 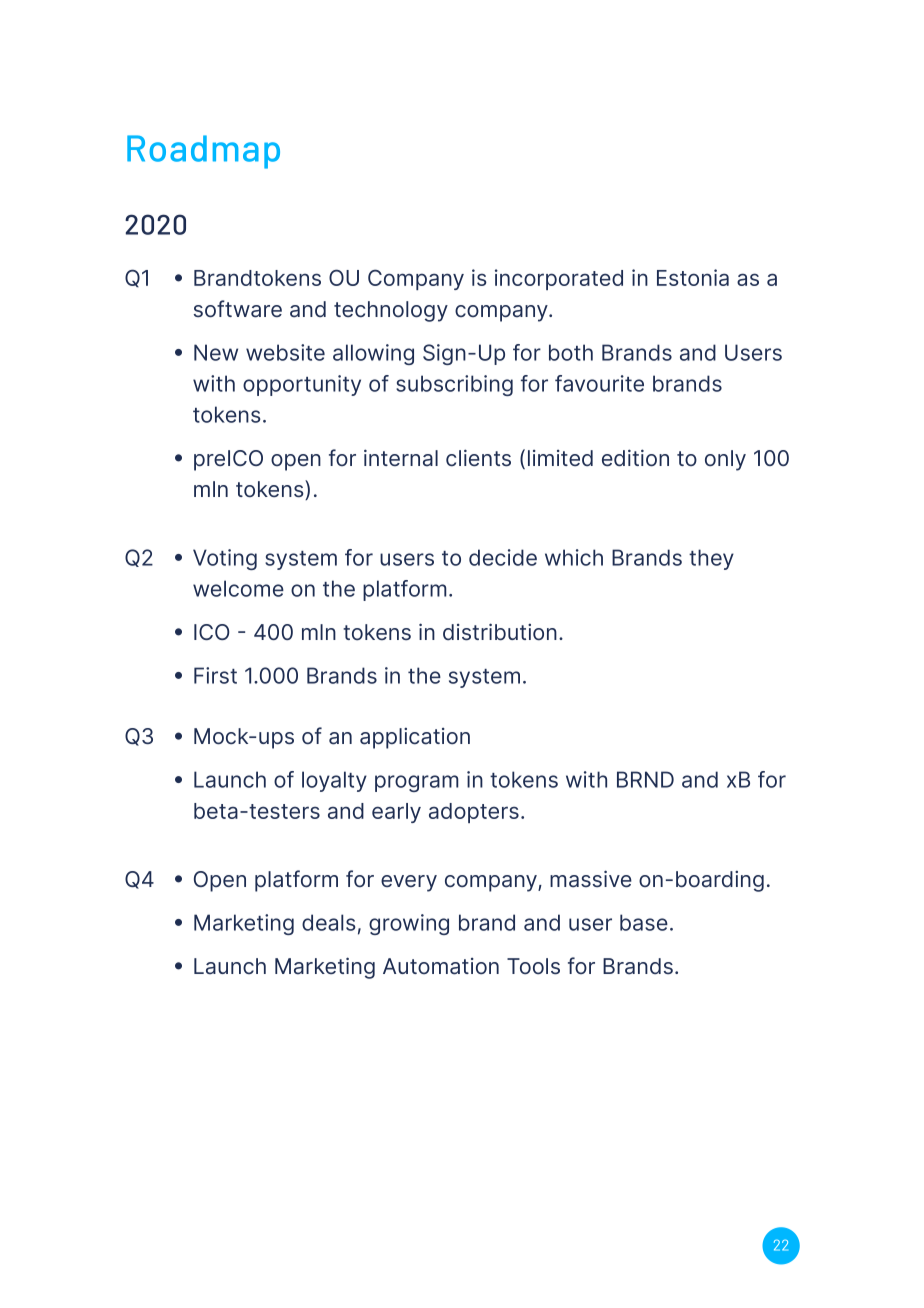 I want to click on Roadmap, so click(x=203, y=152).
